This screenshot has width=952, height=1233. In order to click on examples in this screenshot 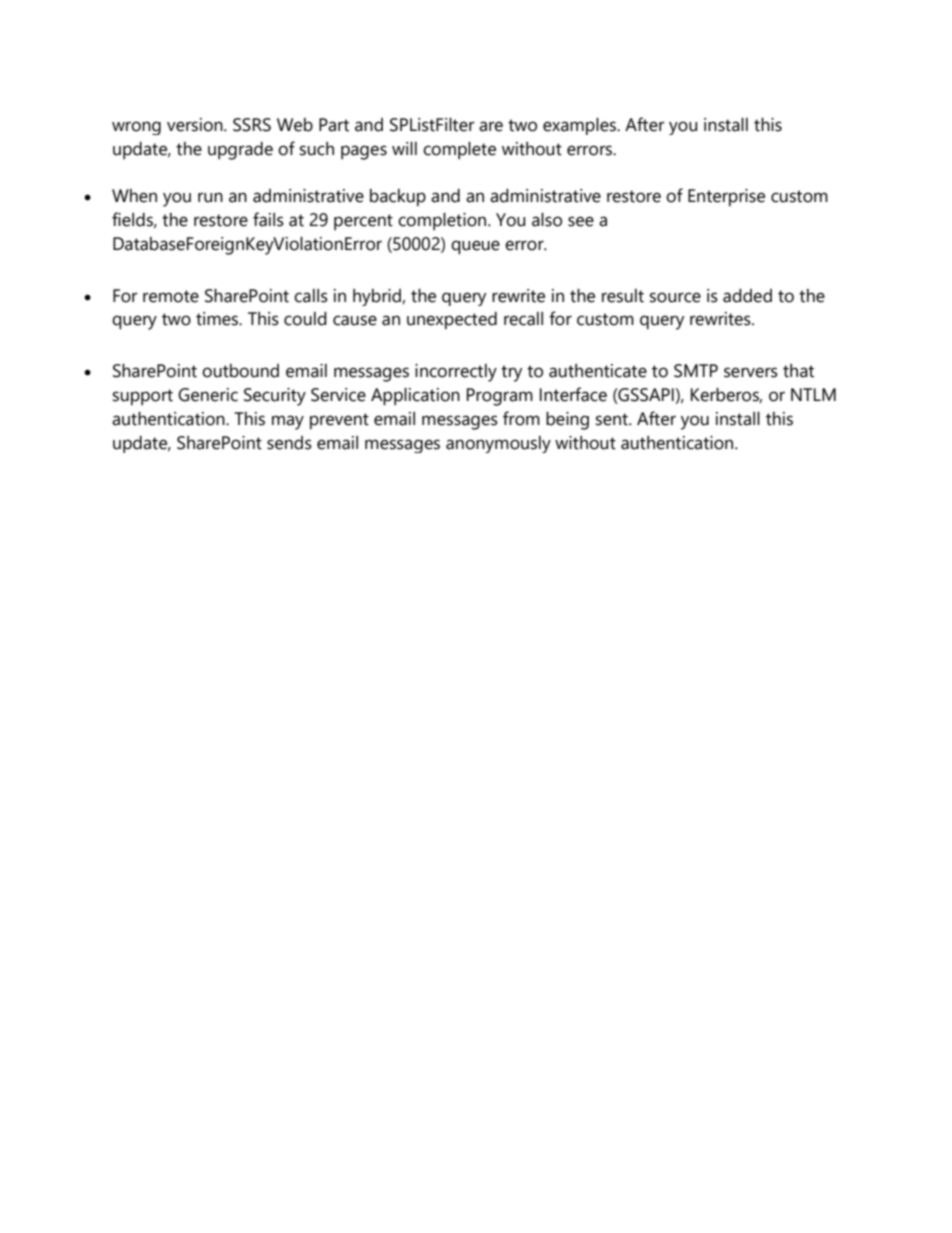, I will do `click(580, 126)`.
